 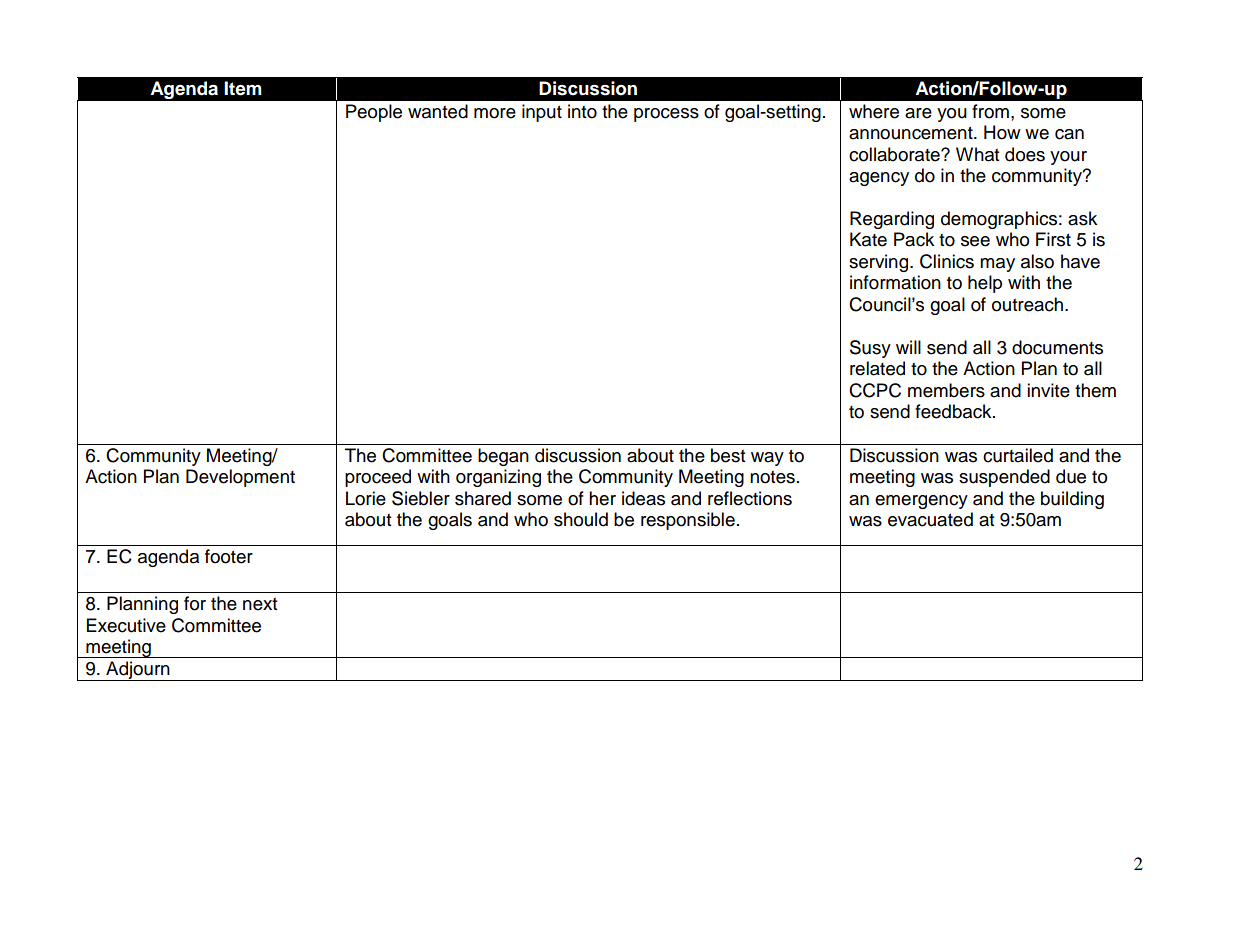 What do you see at coordinates (990, 111) in the page?
I see `from` at bounding box center [990, 111].
